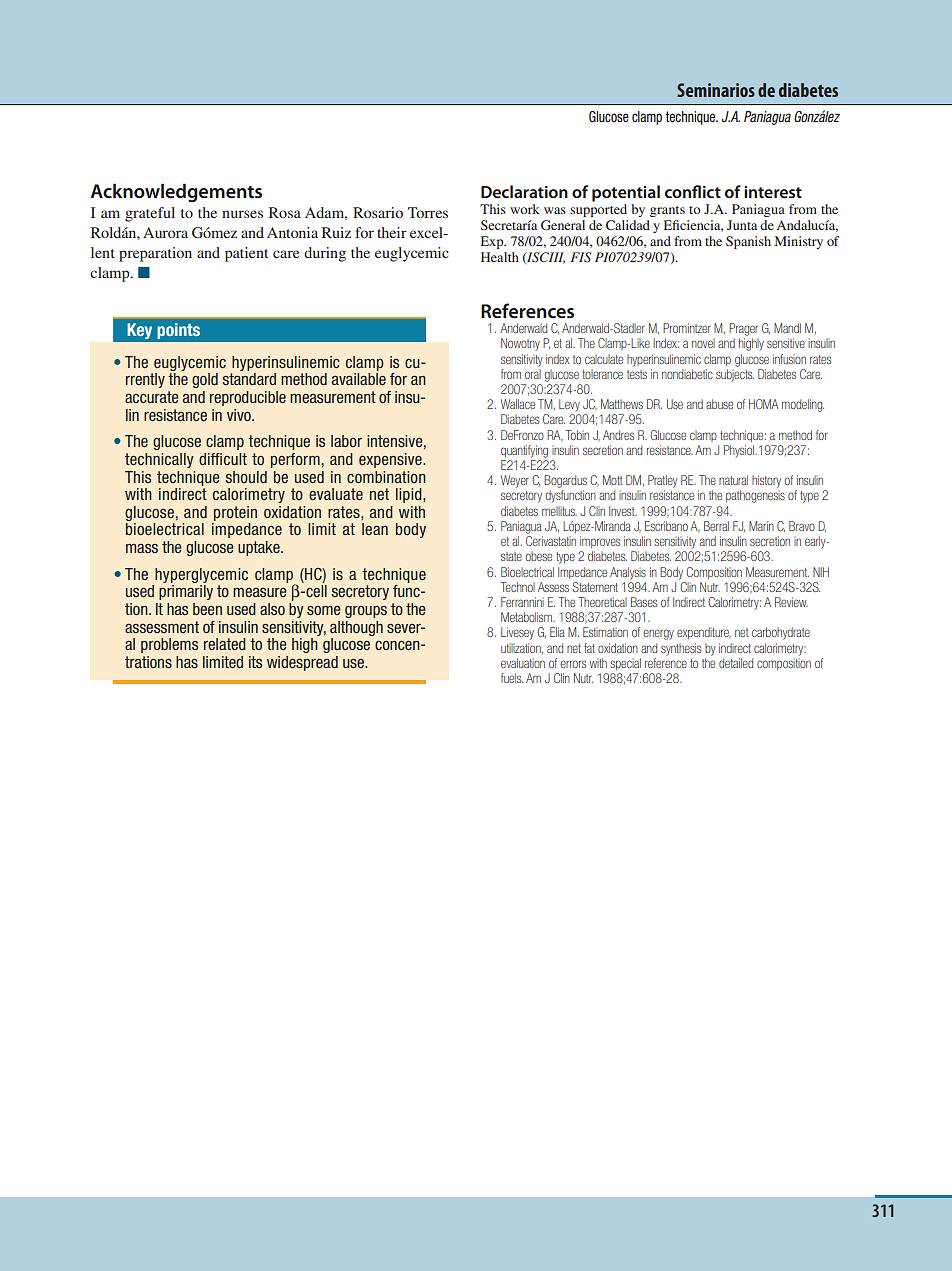 The height and width of the screenshot is (1271, 952). I want to click on subjects, so click(735, 375).
